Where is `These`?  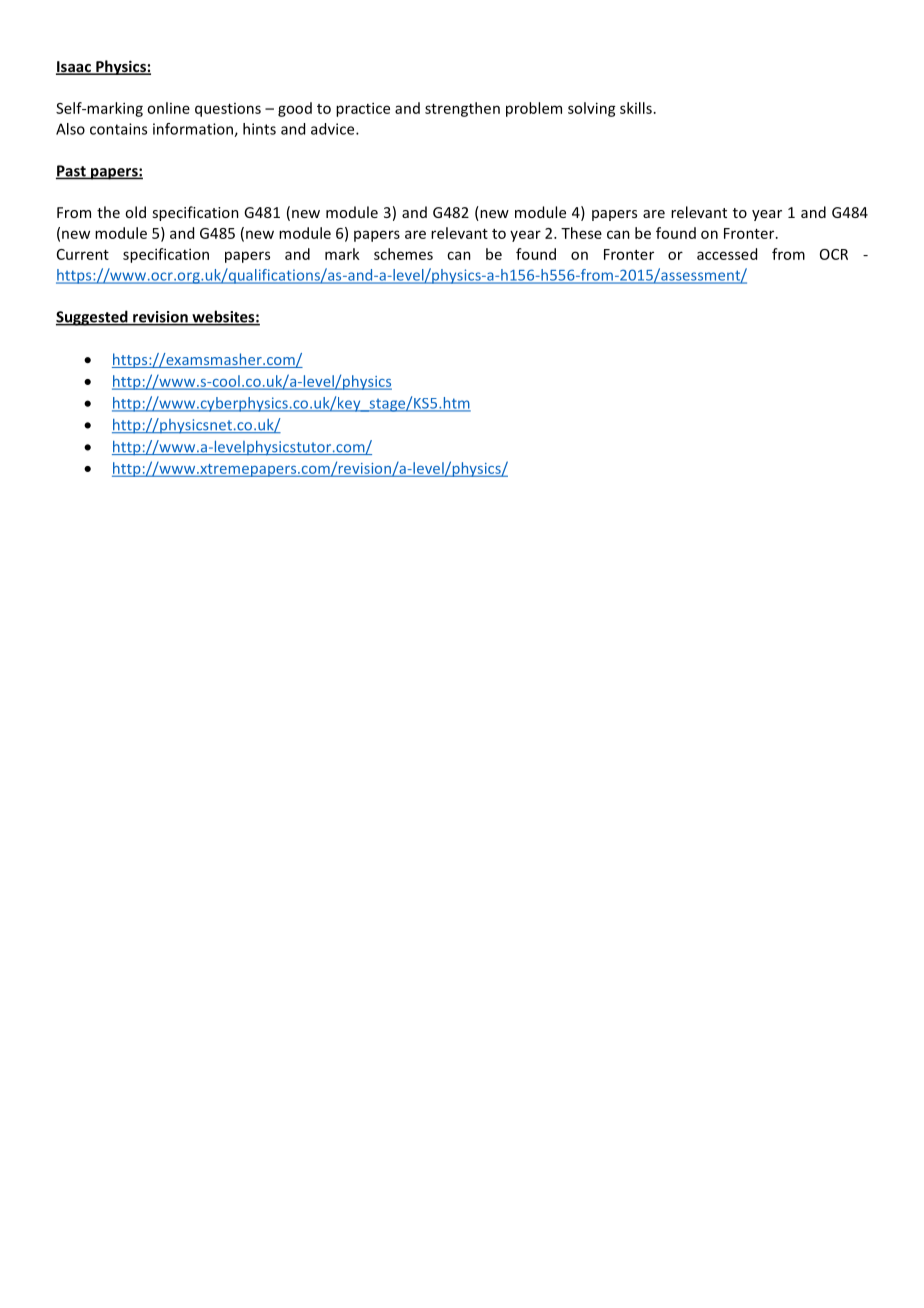 These is located at coordinates (581, 233).
